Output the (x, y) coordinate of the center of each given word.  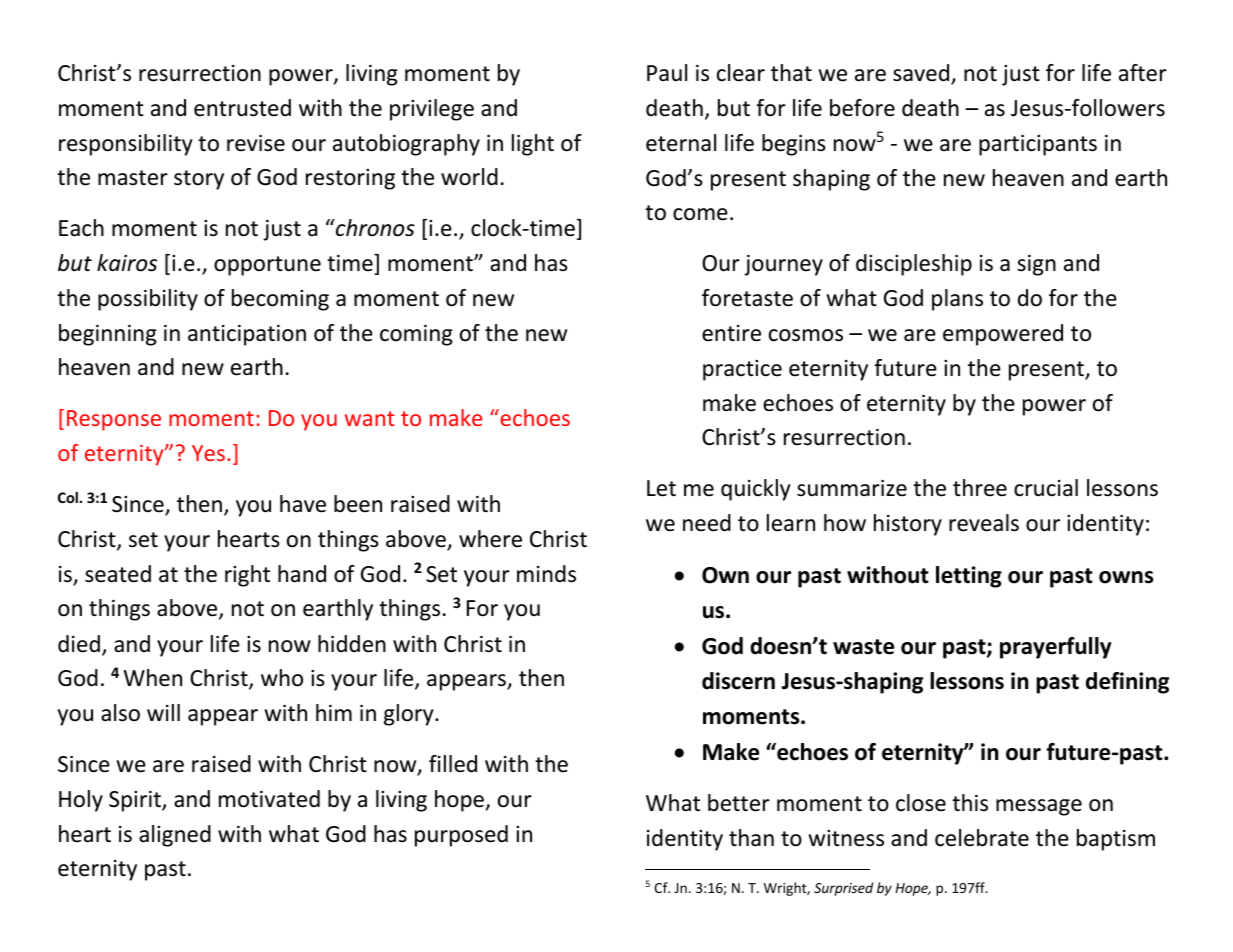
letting (969, 577)
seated (118, 574)
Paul (667, 73)
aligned (175, 836)
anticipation (247, 335)
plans (957, 300)
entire (731, 333)
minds (546, 574)
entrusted (242, 108)
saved (922, 74)
